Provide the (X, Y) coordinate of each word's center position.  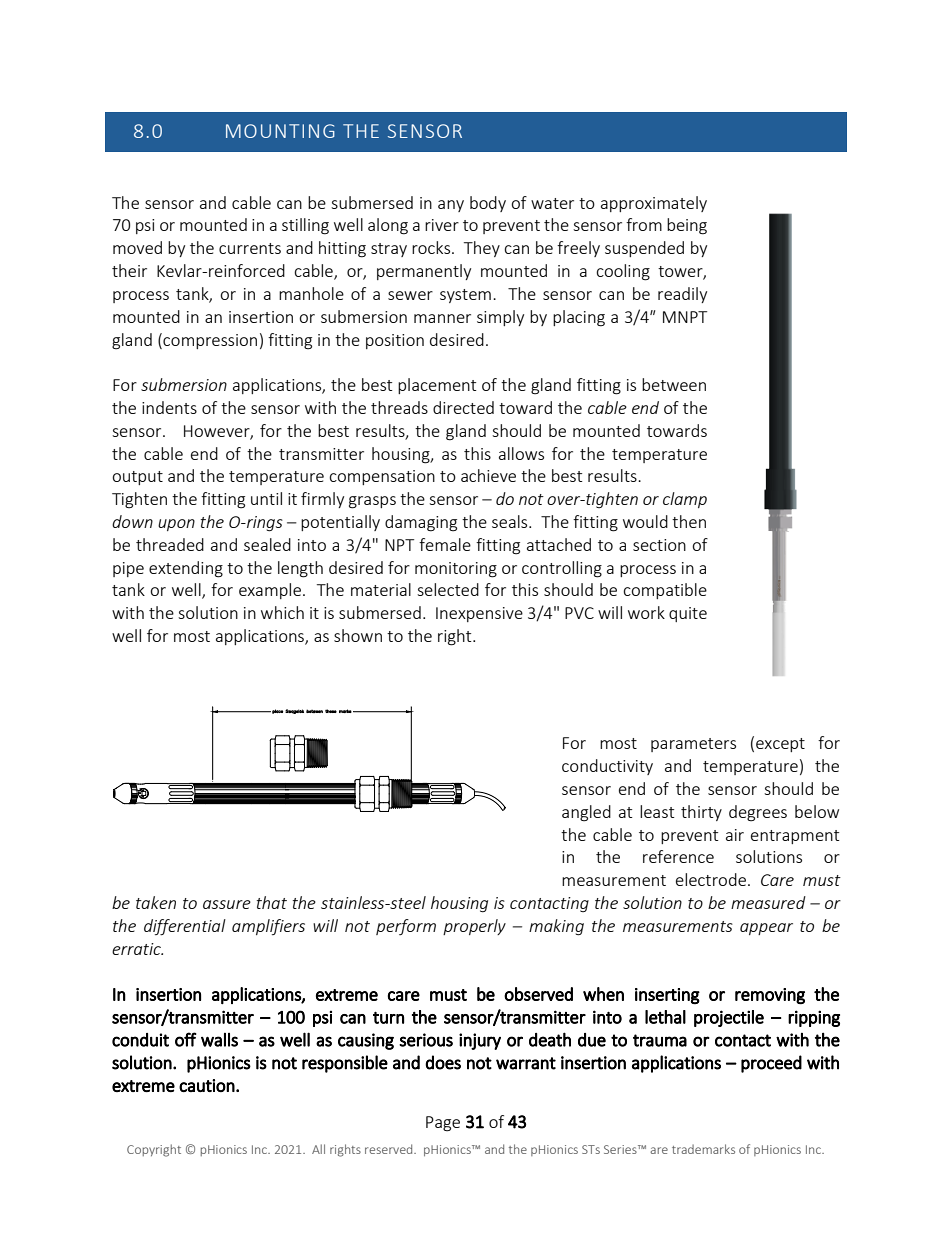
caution (207, 1085)
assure (227, 904)
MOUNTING (280, 131)
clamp (685, 500)
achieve (488, 475)
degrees (758, 813)
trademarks (703, 1149)
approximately (654, 204)
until (266, 498)
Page (443, 1124)
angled (586, 813)
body (488, 204)
